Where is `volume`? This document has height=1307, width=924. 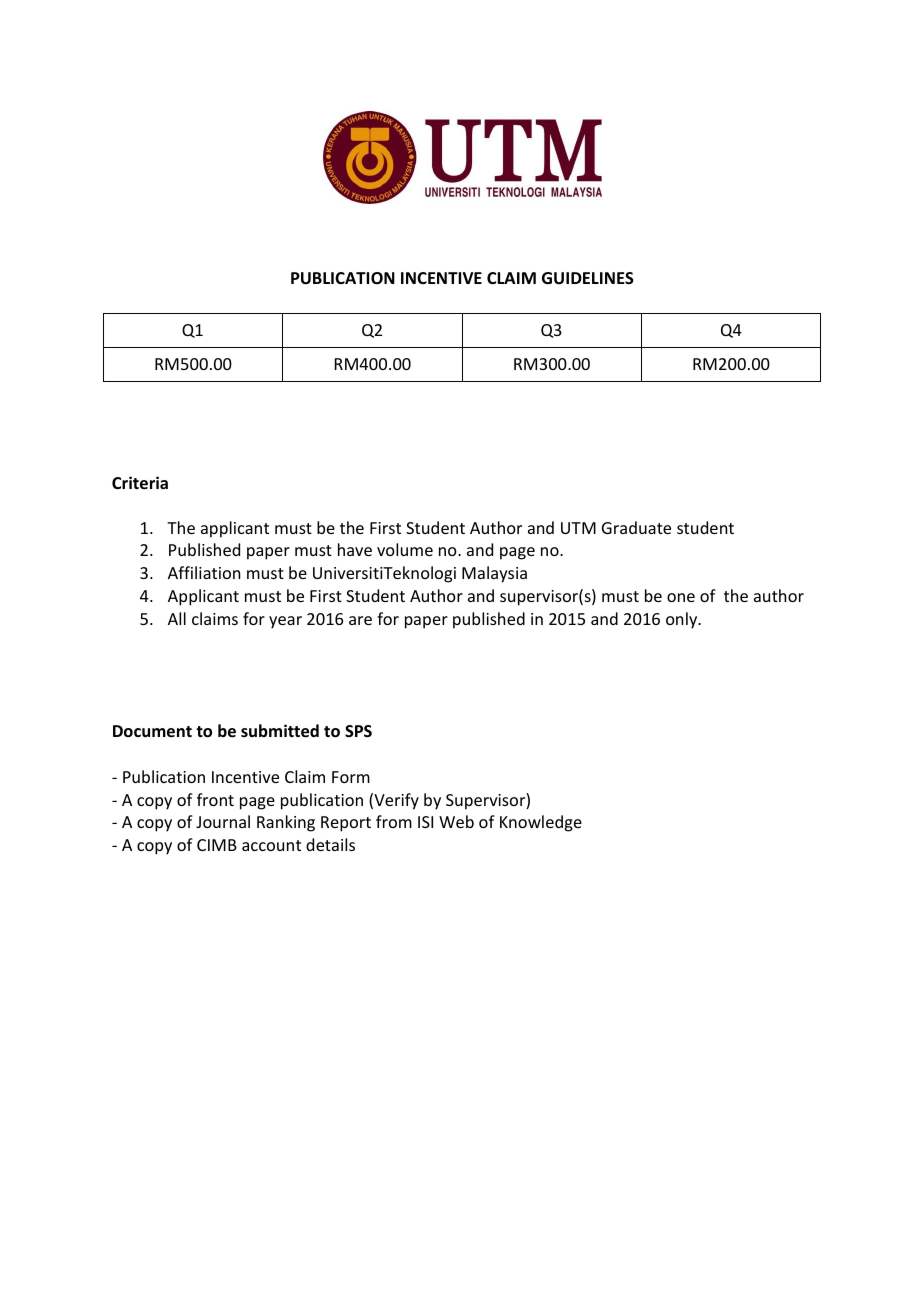
volume is located at coordinates (405, 549).
